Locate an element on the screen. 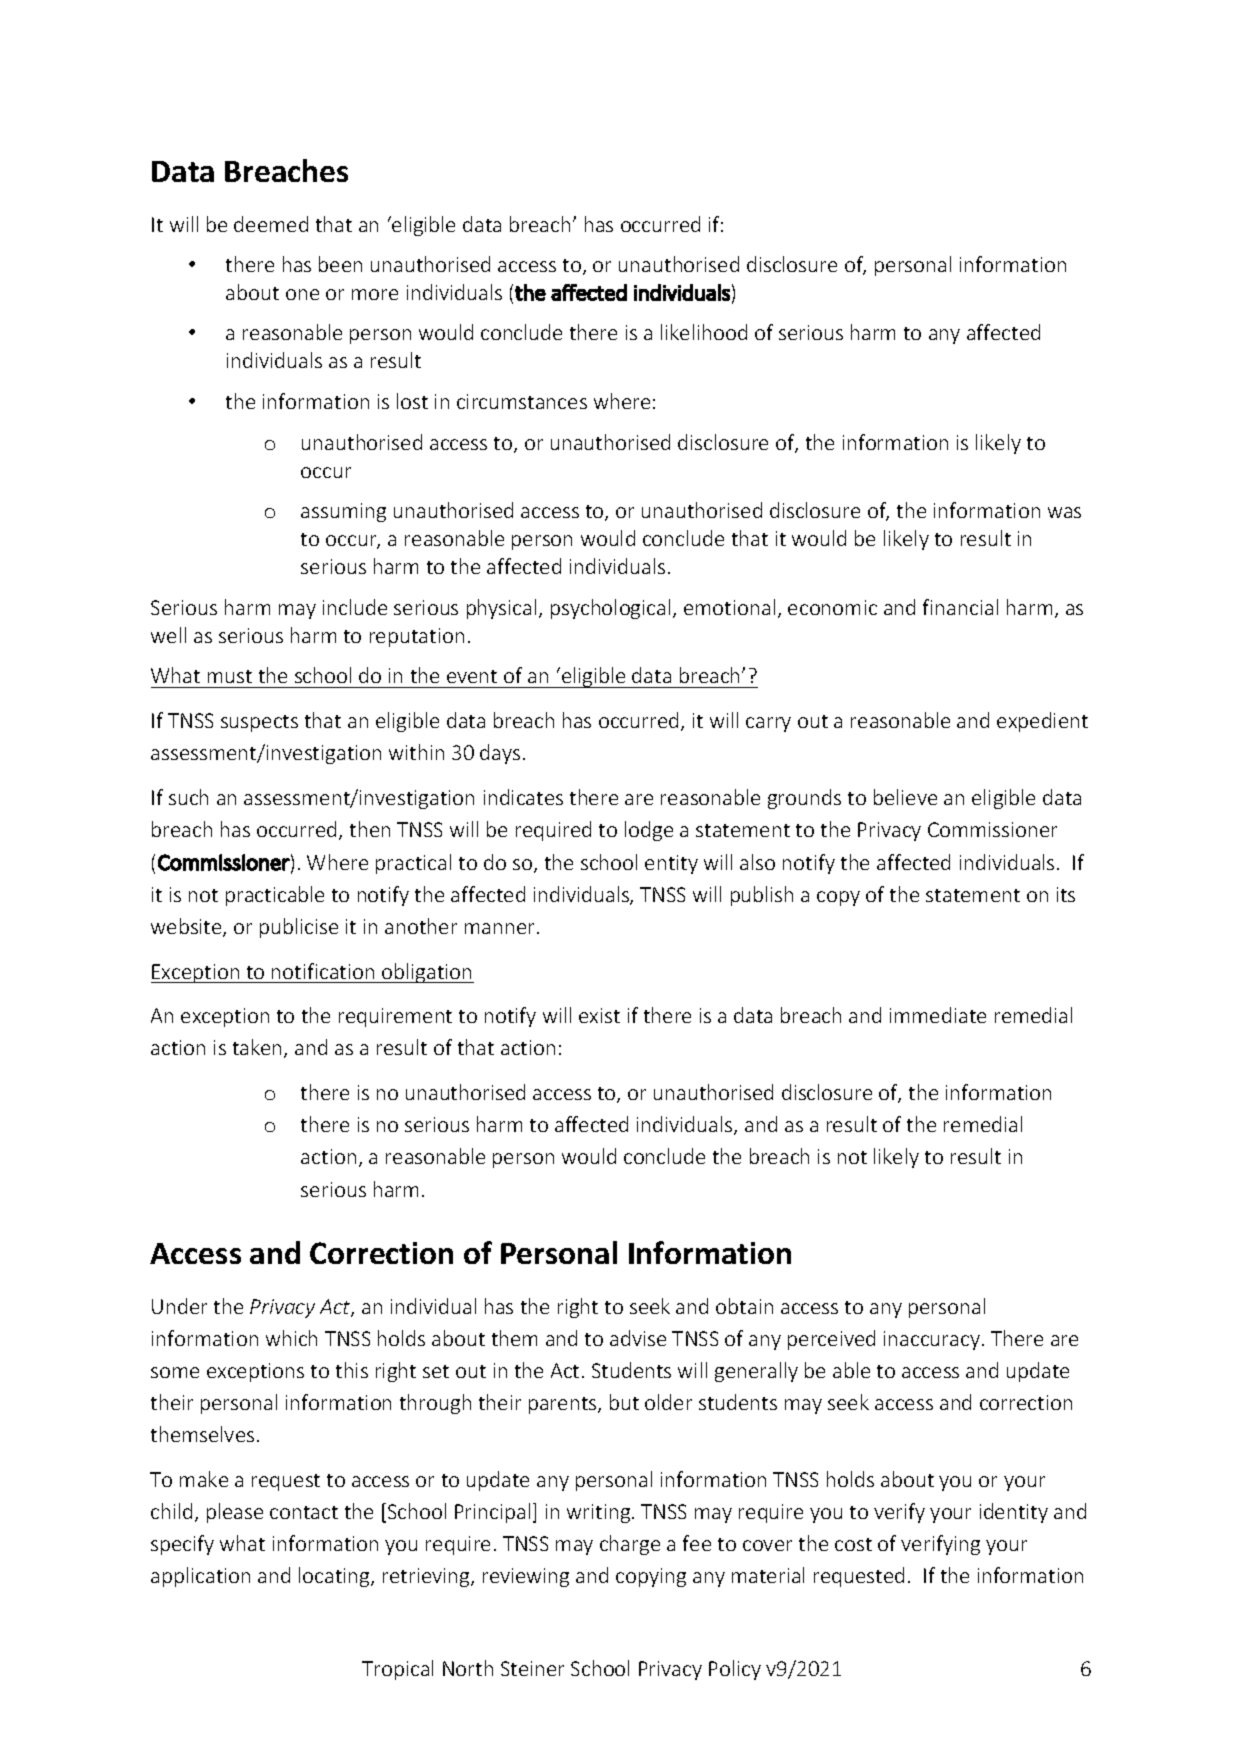 Image resolution: width=1242 pixels, height=1756 pixels. days is located at coordinates (500, 754).
